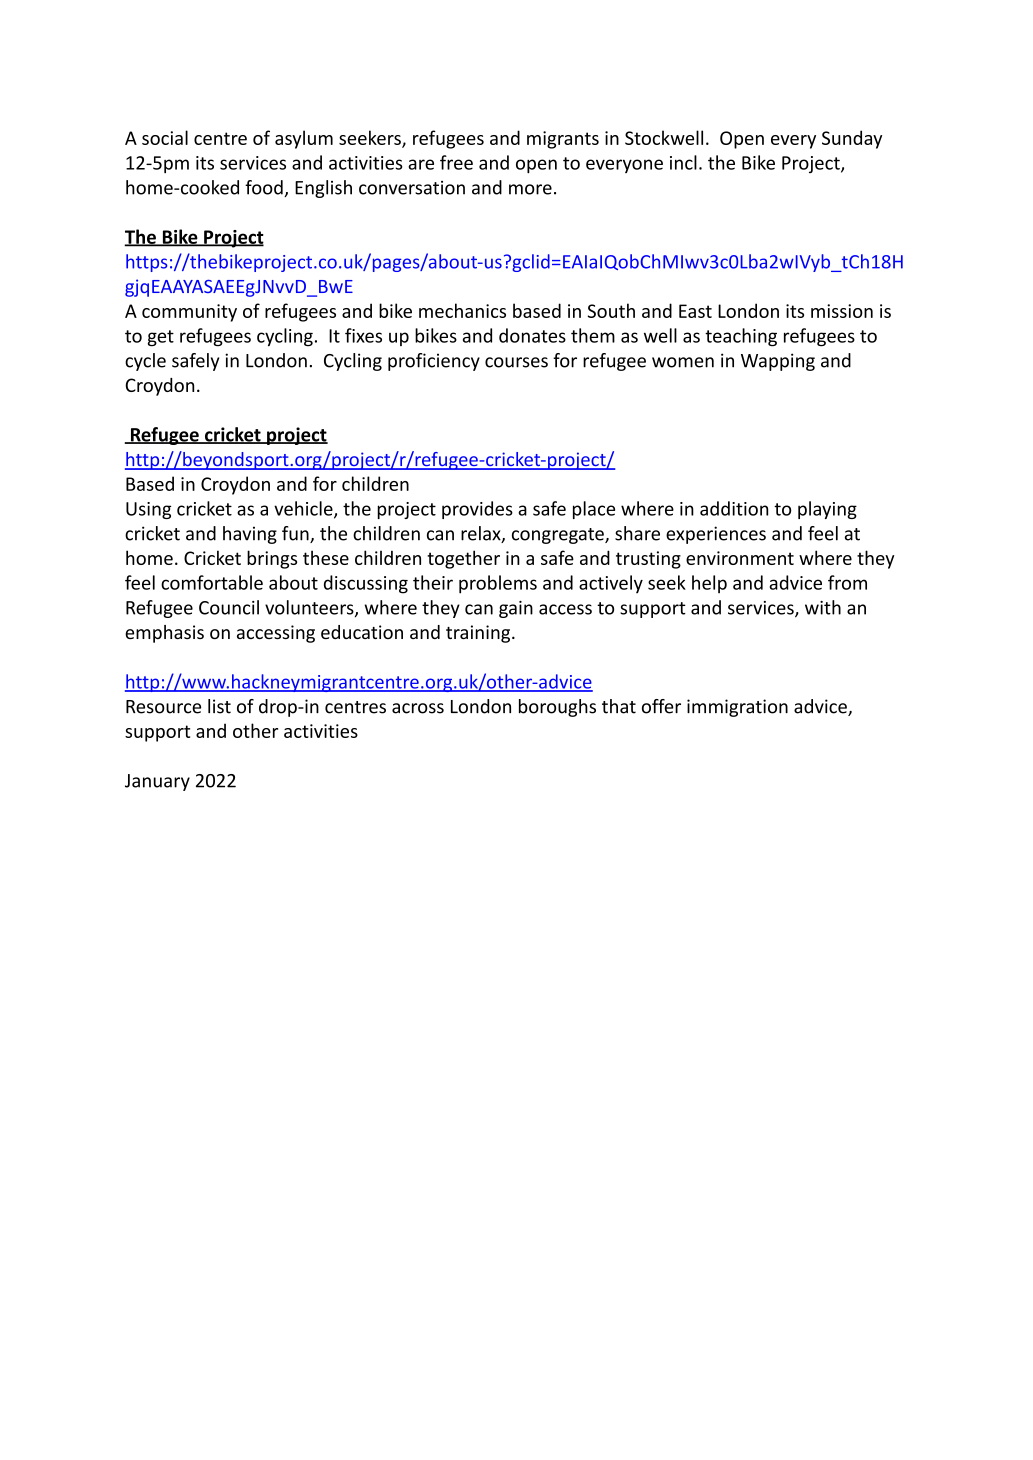 The height and width of the screenshot is (1460, 1033). Describe the element at coordinates (683, 162) in the screenshot. I see `incl` at that location.
